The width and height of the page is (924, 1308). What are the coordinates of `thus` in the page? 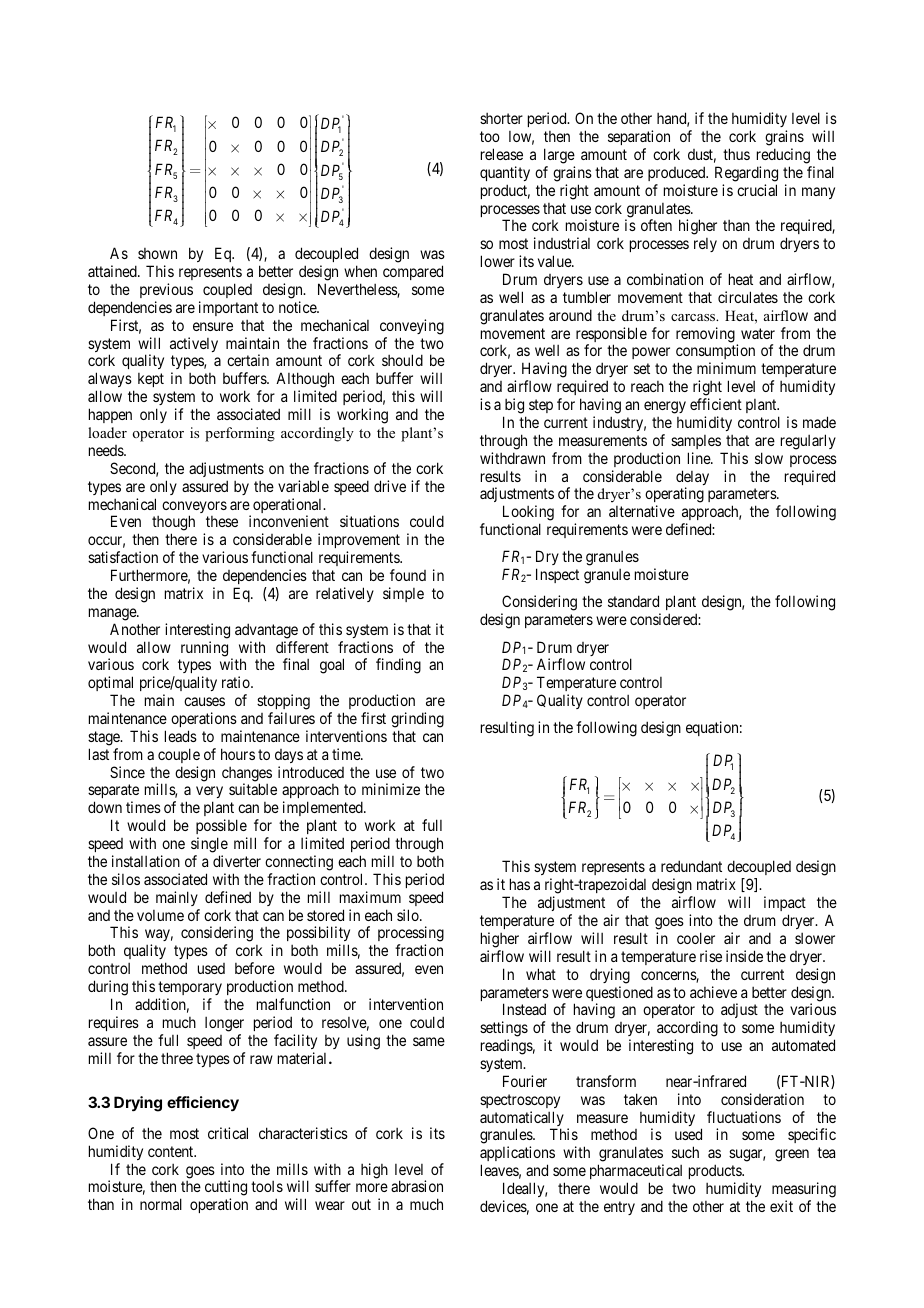 It's located at (736, 154).
